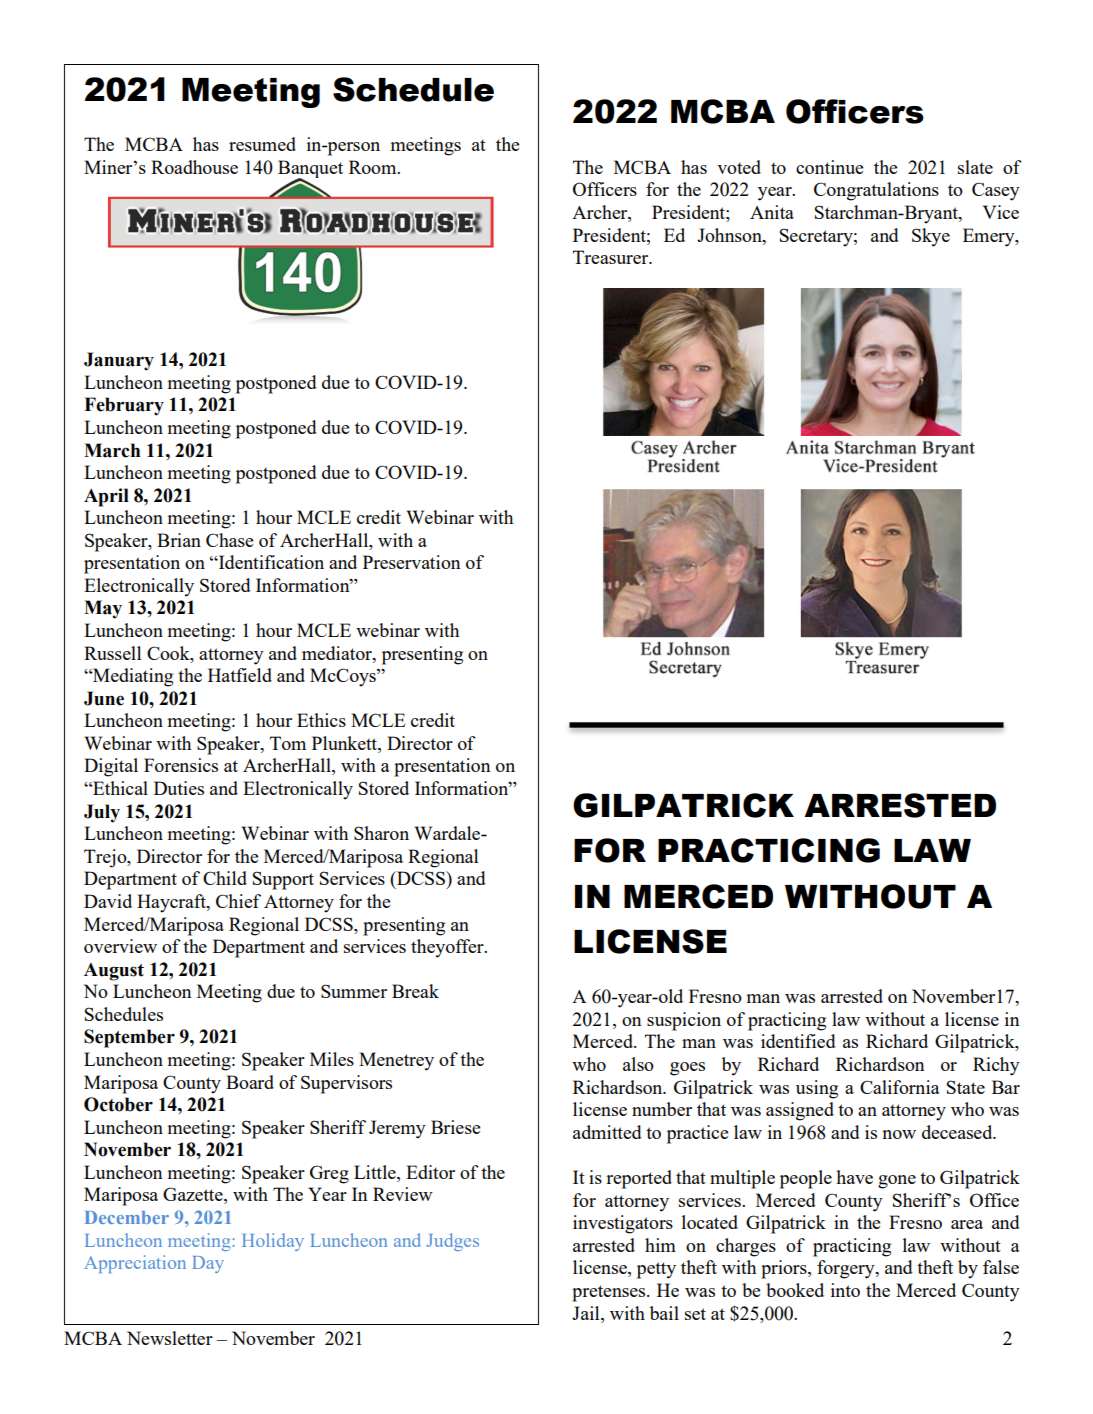 The image size is (1093, 1414). What do you see at coordinates (170, 1338) in the image?
I see `Newsletter` at bounding box center [170, 1338].
